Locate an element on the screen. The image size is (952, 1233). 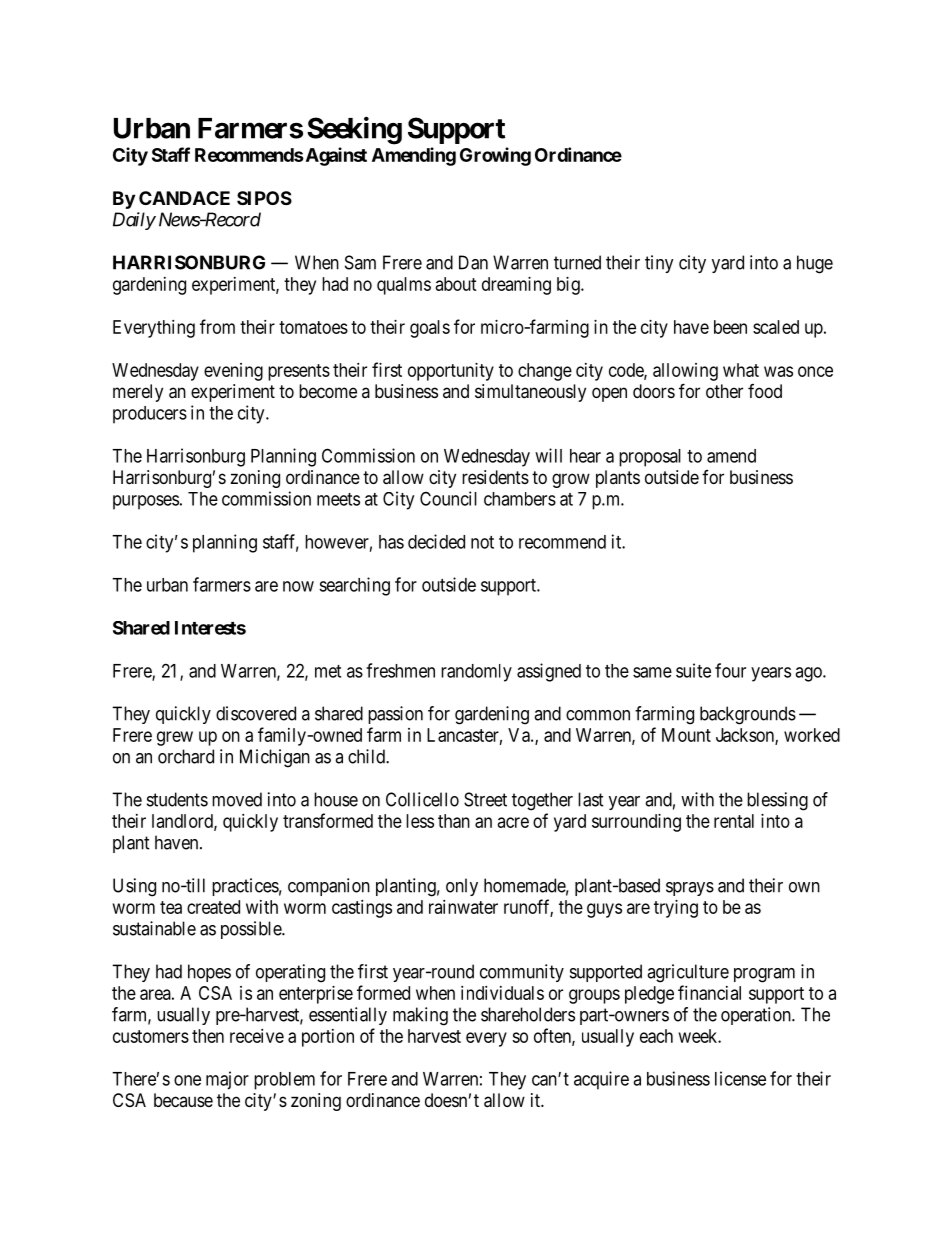
four is located at coordinates (730, 670).
